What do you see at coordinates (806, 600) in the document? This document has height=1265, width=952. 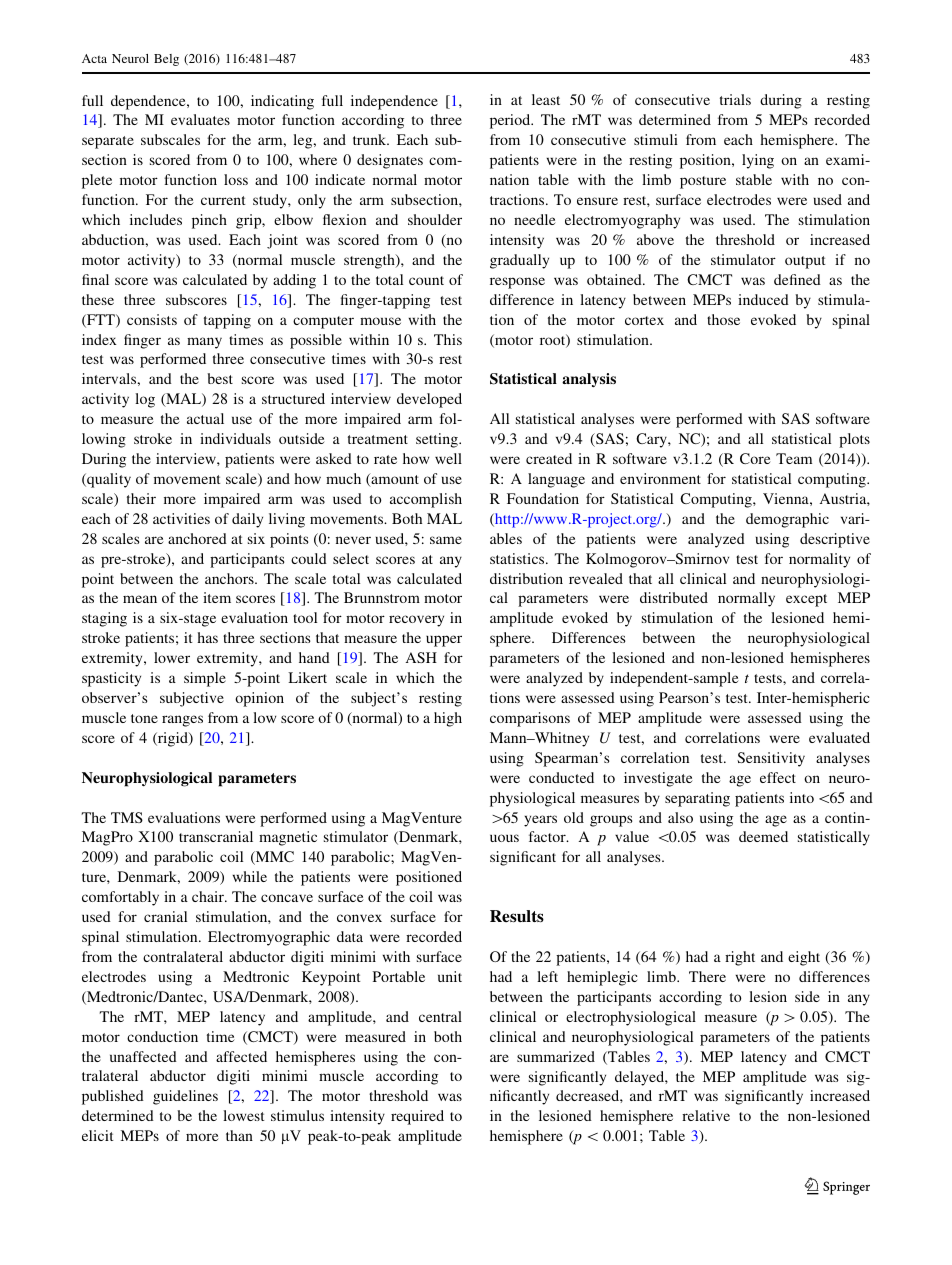 I see `except` at bounding box center [806, 600].
